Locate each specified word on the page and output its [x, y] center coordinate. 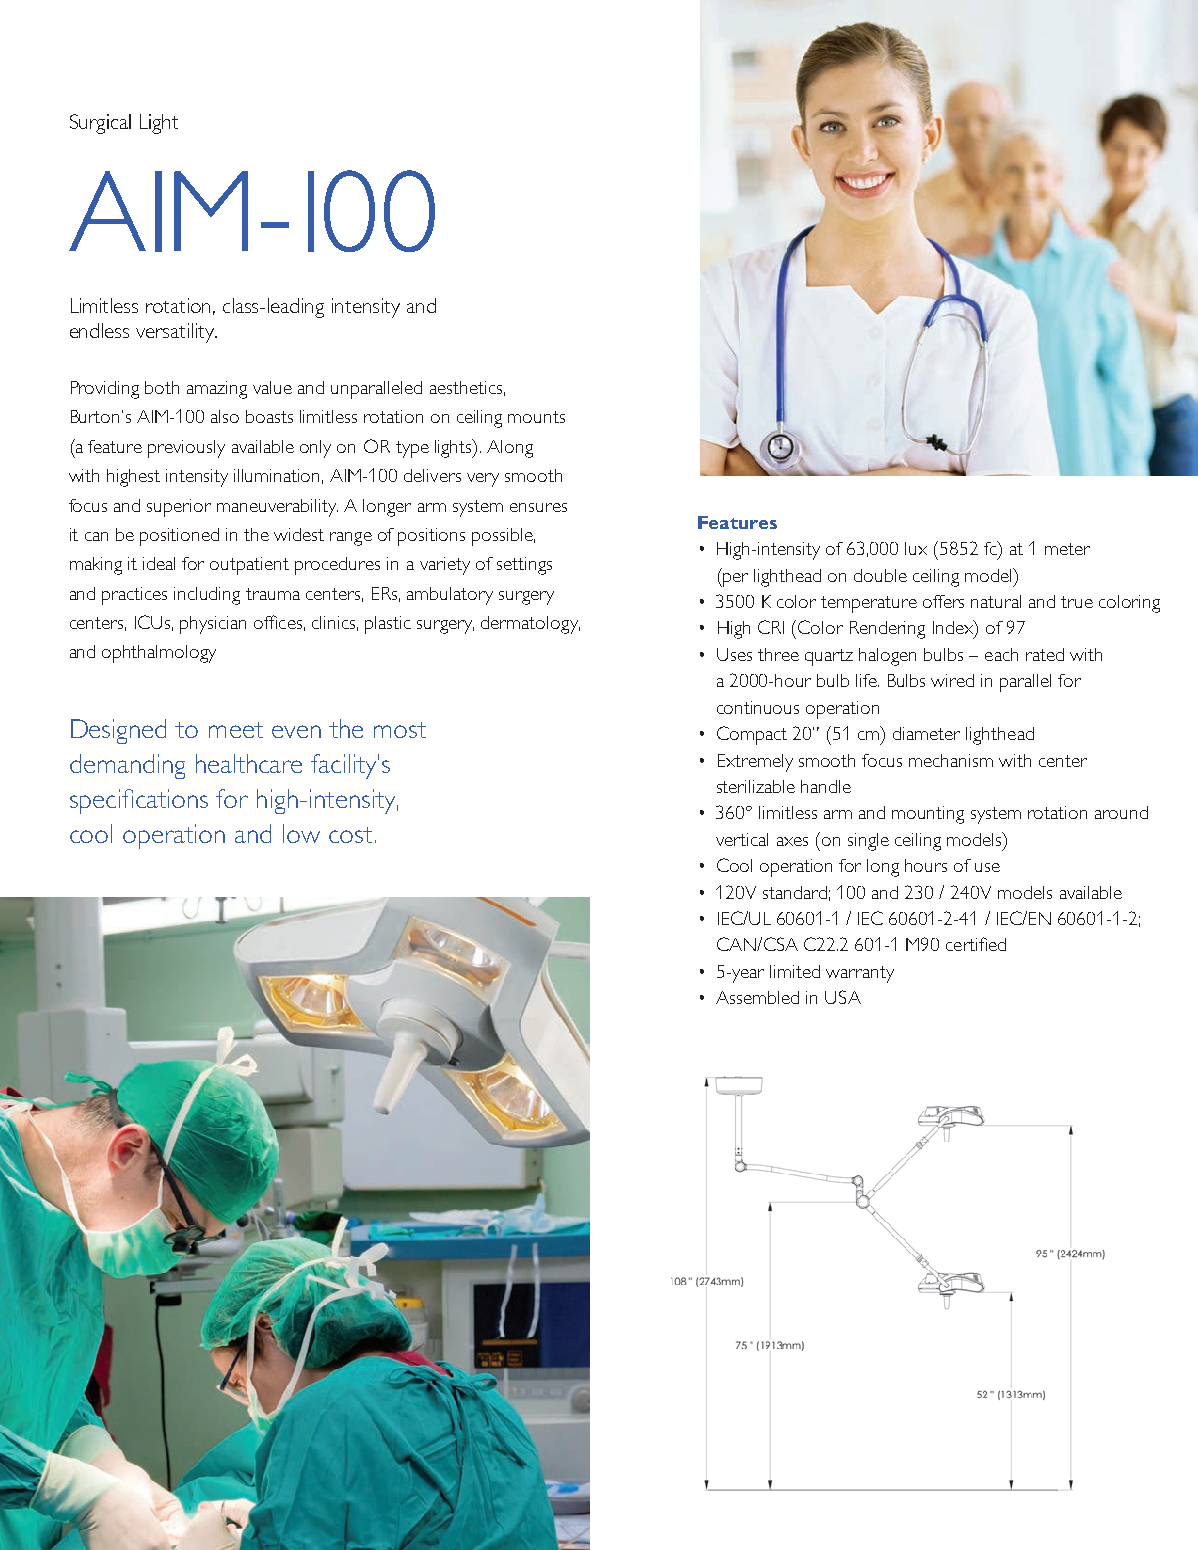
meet [236, 730]
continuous [758, 707]
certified [976, 944]
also [225, 416]
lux [916, 548]
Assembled [757, 997]
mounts [536, 417]
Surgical [100, 124]
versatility [176, 333]
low [301, 833]
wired [952, 680]
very [483, 480]
